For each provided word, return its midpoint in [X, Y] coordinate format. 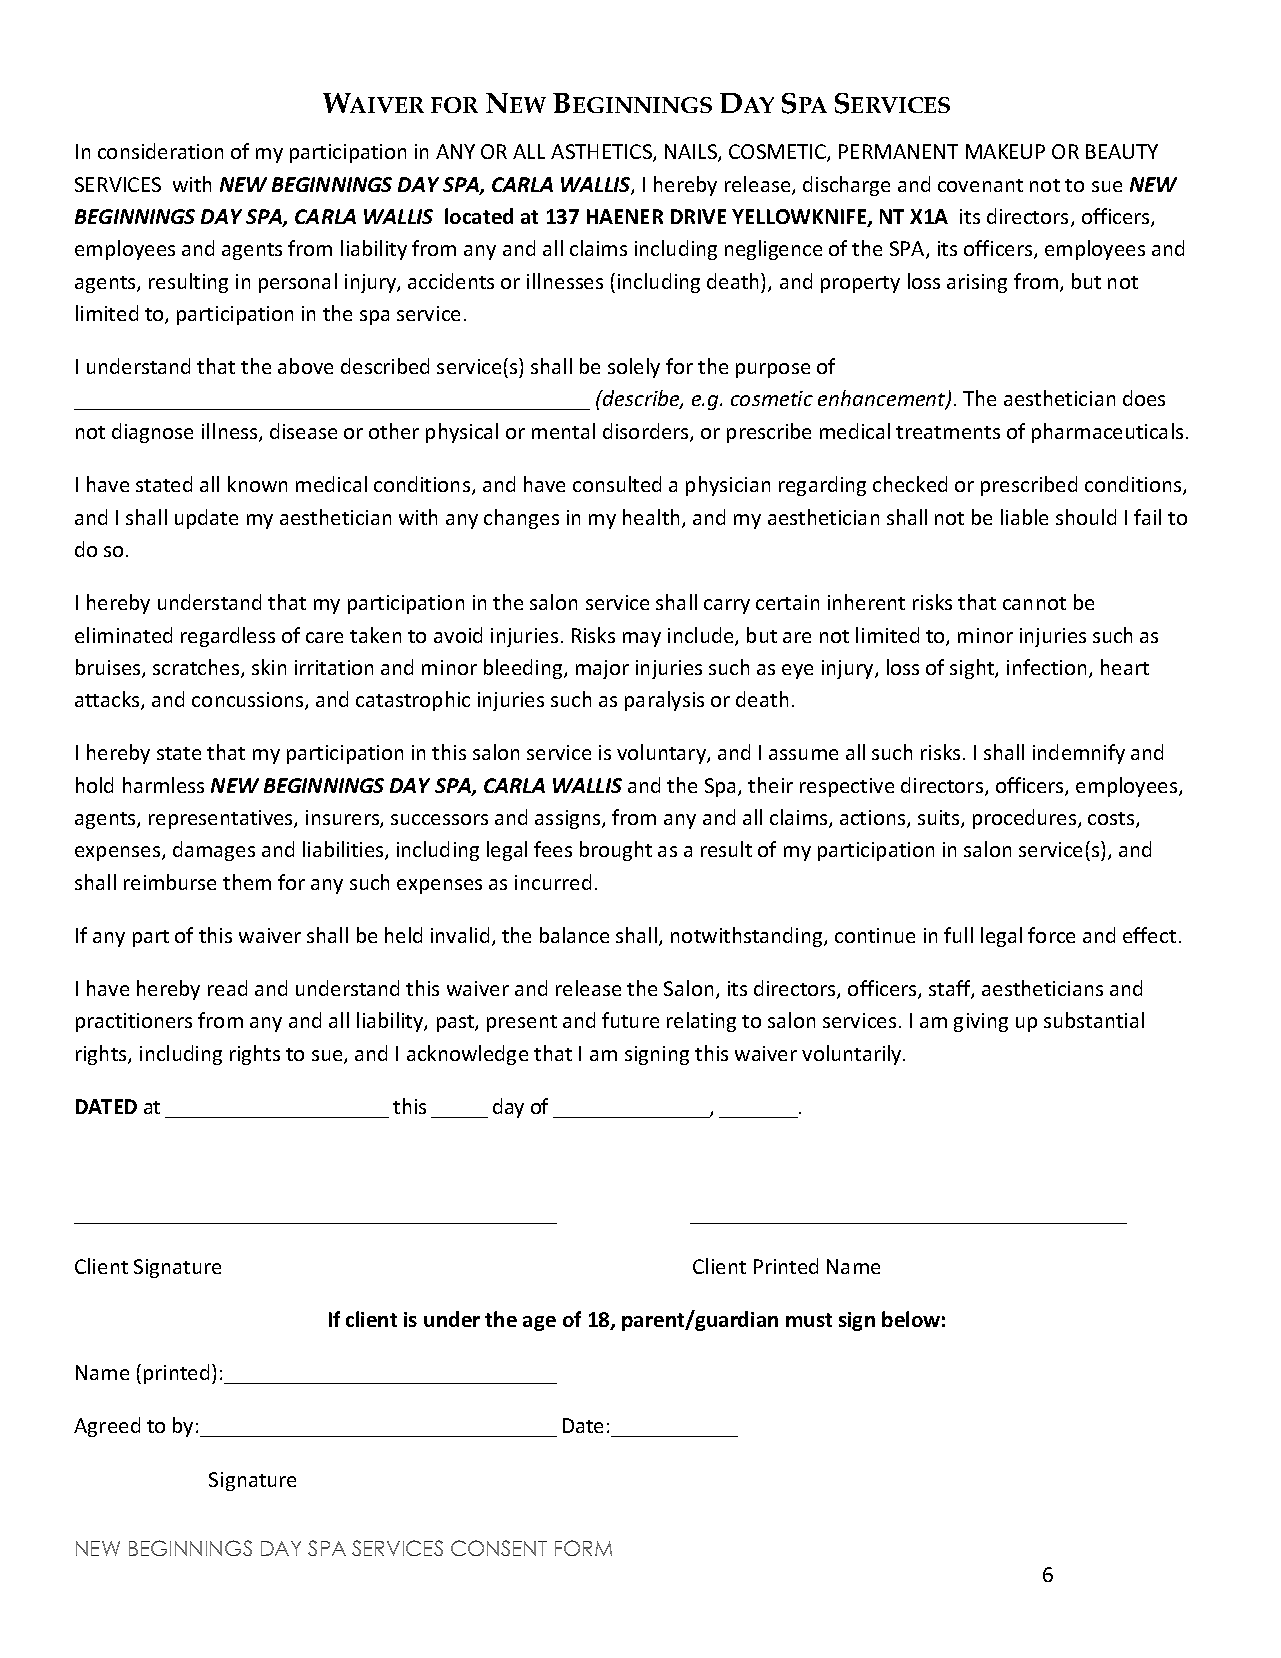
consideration [160, 151]
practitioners [134, 1022]
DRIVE [698, 216]
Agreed [107, 1427]
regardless [228, 637]
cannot [1034, 603]
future [630, 1020]
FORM [583, 1548]
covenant [980, 185]
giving [981, 1022]
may [642, 639]
